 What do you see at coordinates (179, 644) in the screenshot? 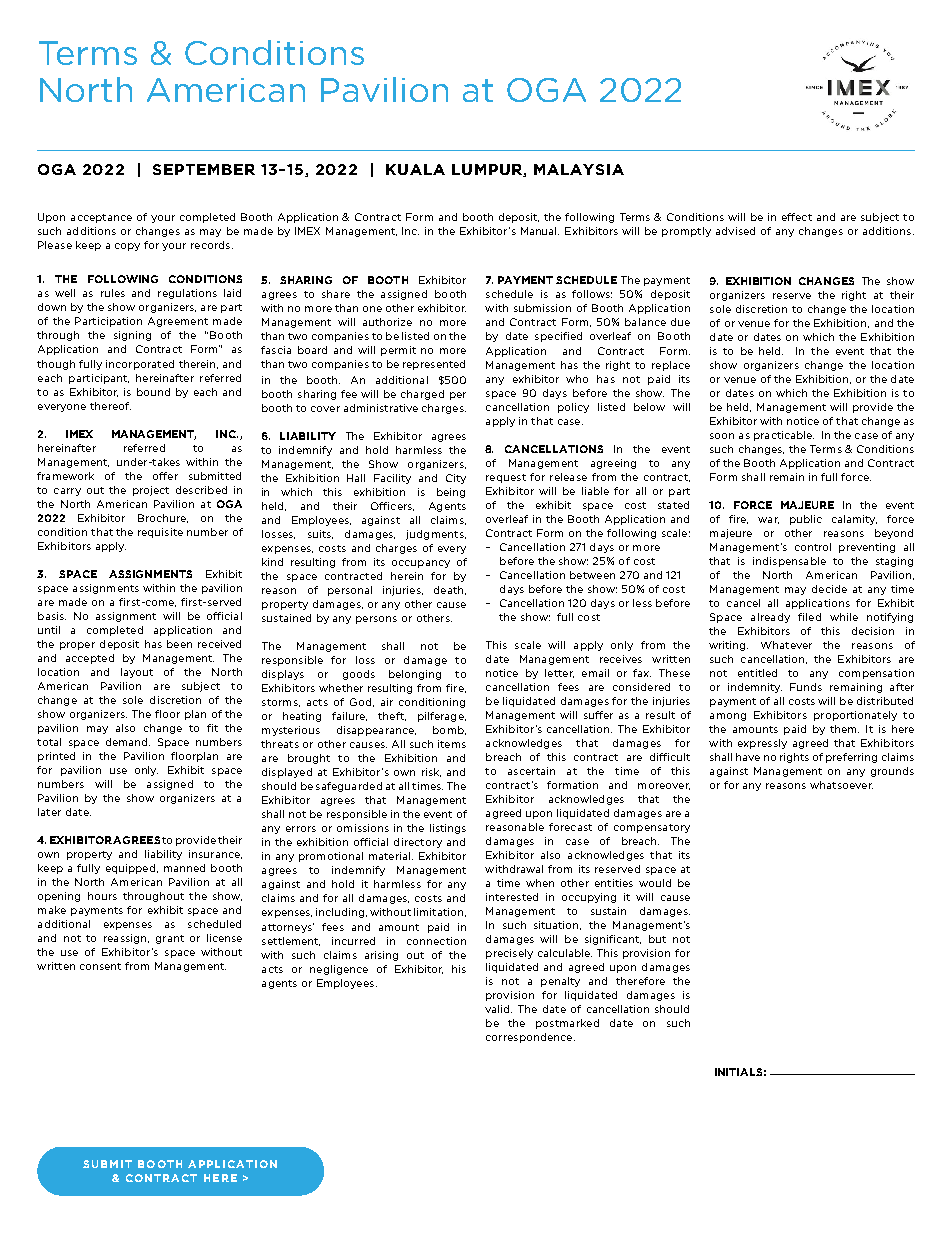
I see `been` at bounding box center [179, 644].
